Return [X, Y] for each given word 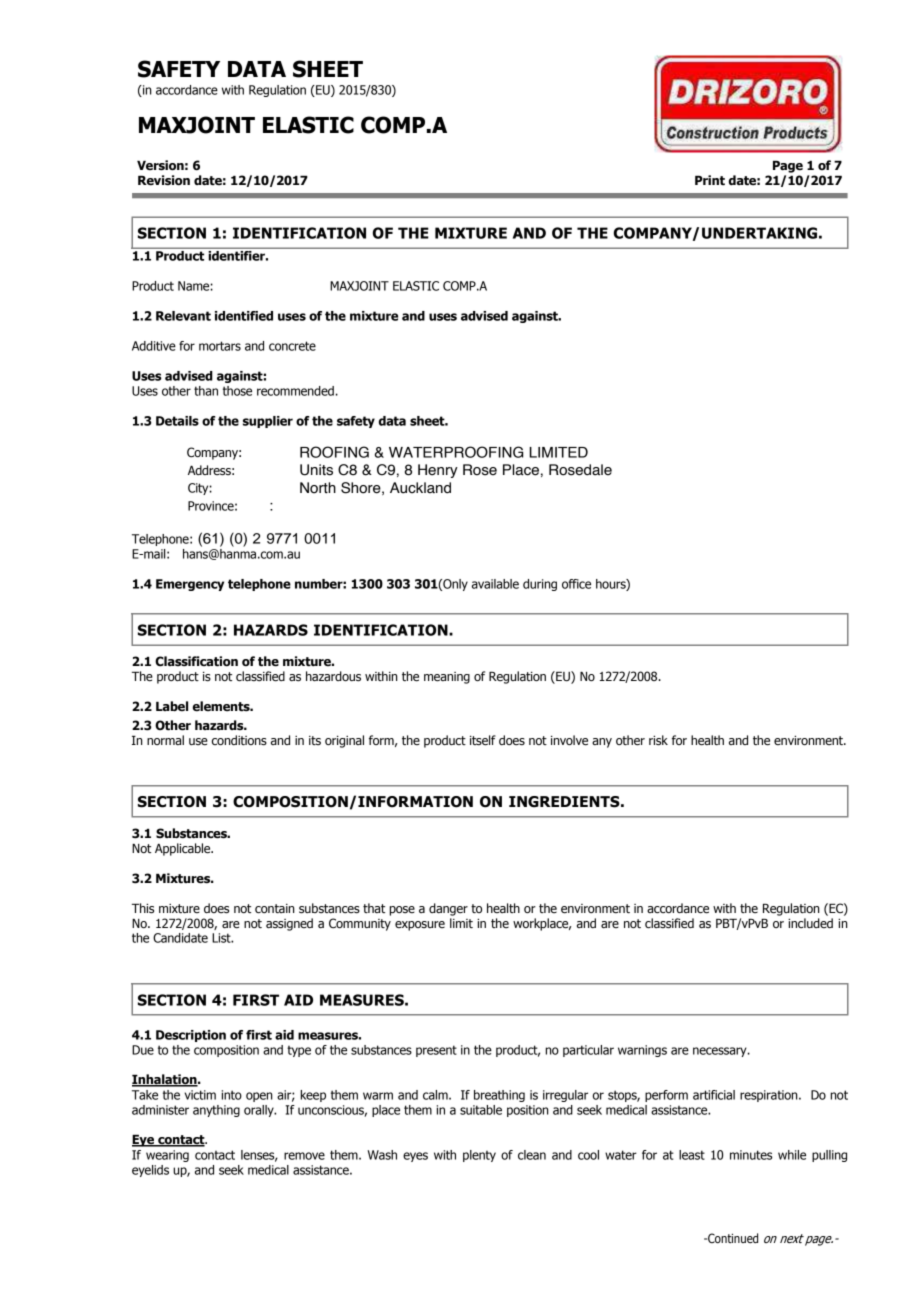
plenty [479, 1156]
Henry [438, 471]
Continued [732, 1238]
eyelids [150, 1171]
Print [710, 180]
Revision [164, 180]
